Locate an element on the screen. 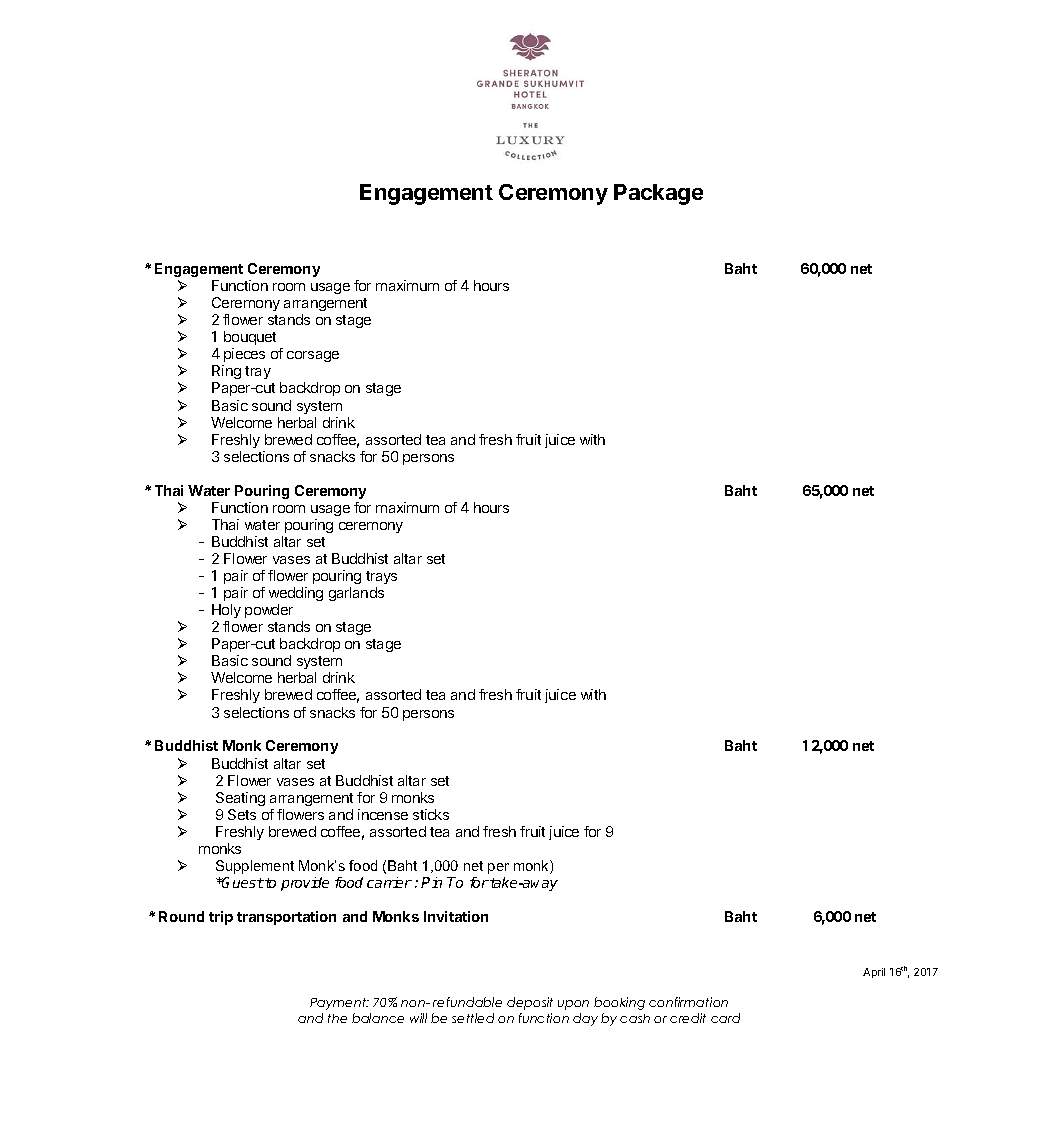  Package is located at coordinates (658, 194).
